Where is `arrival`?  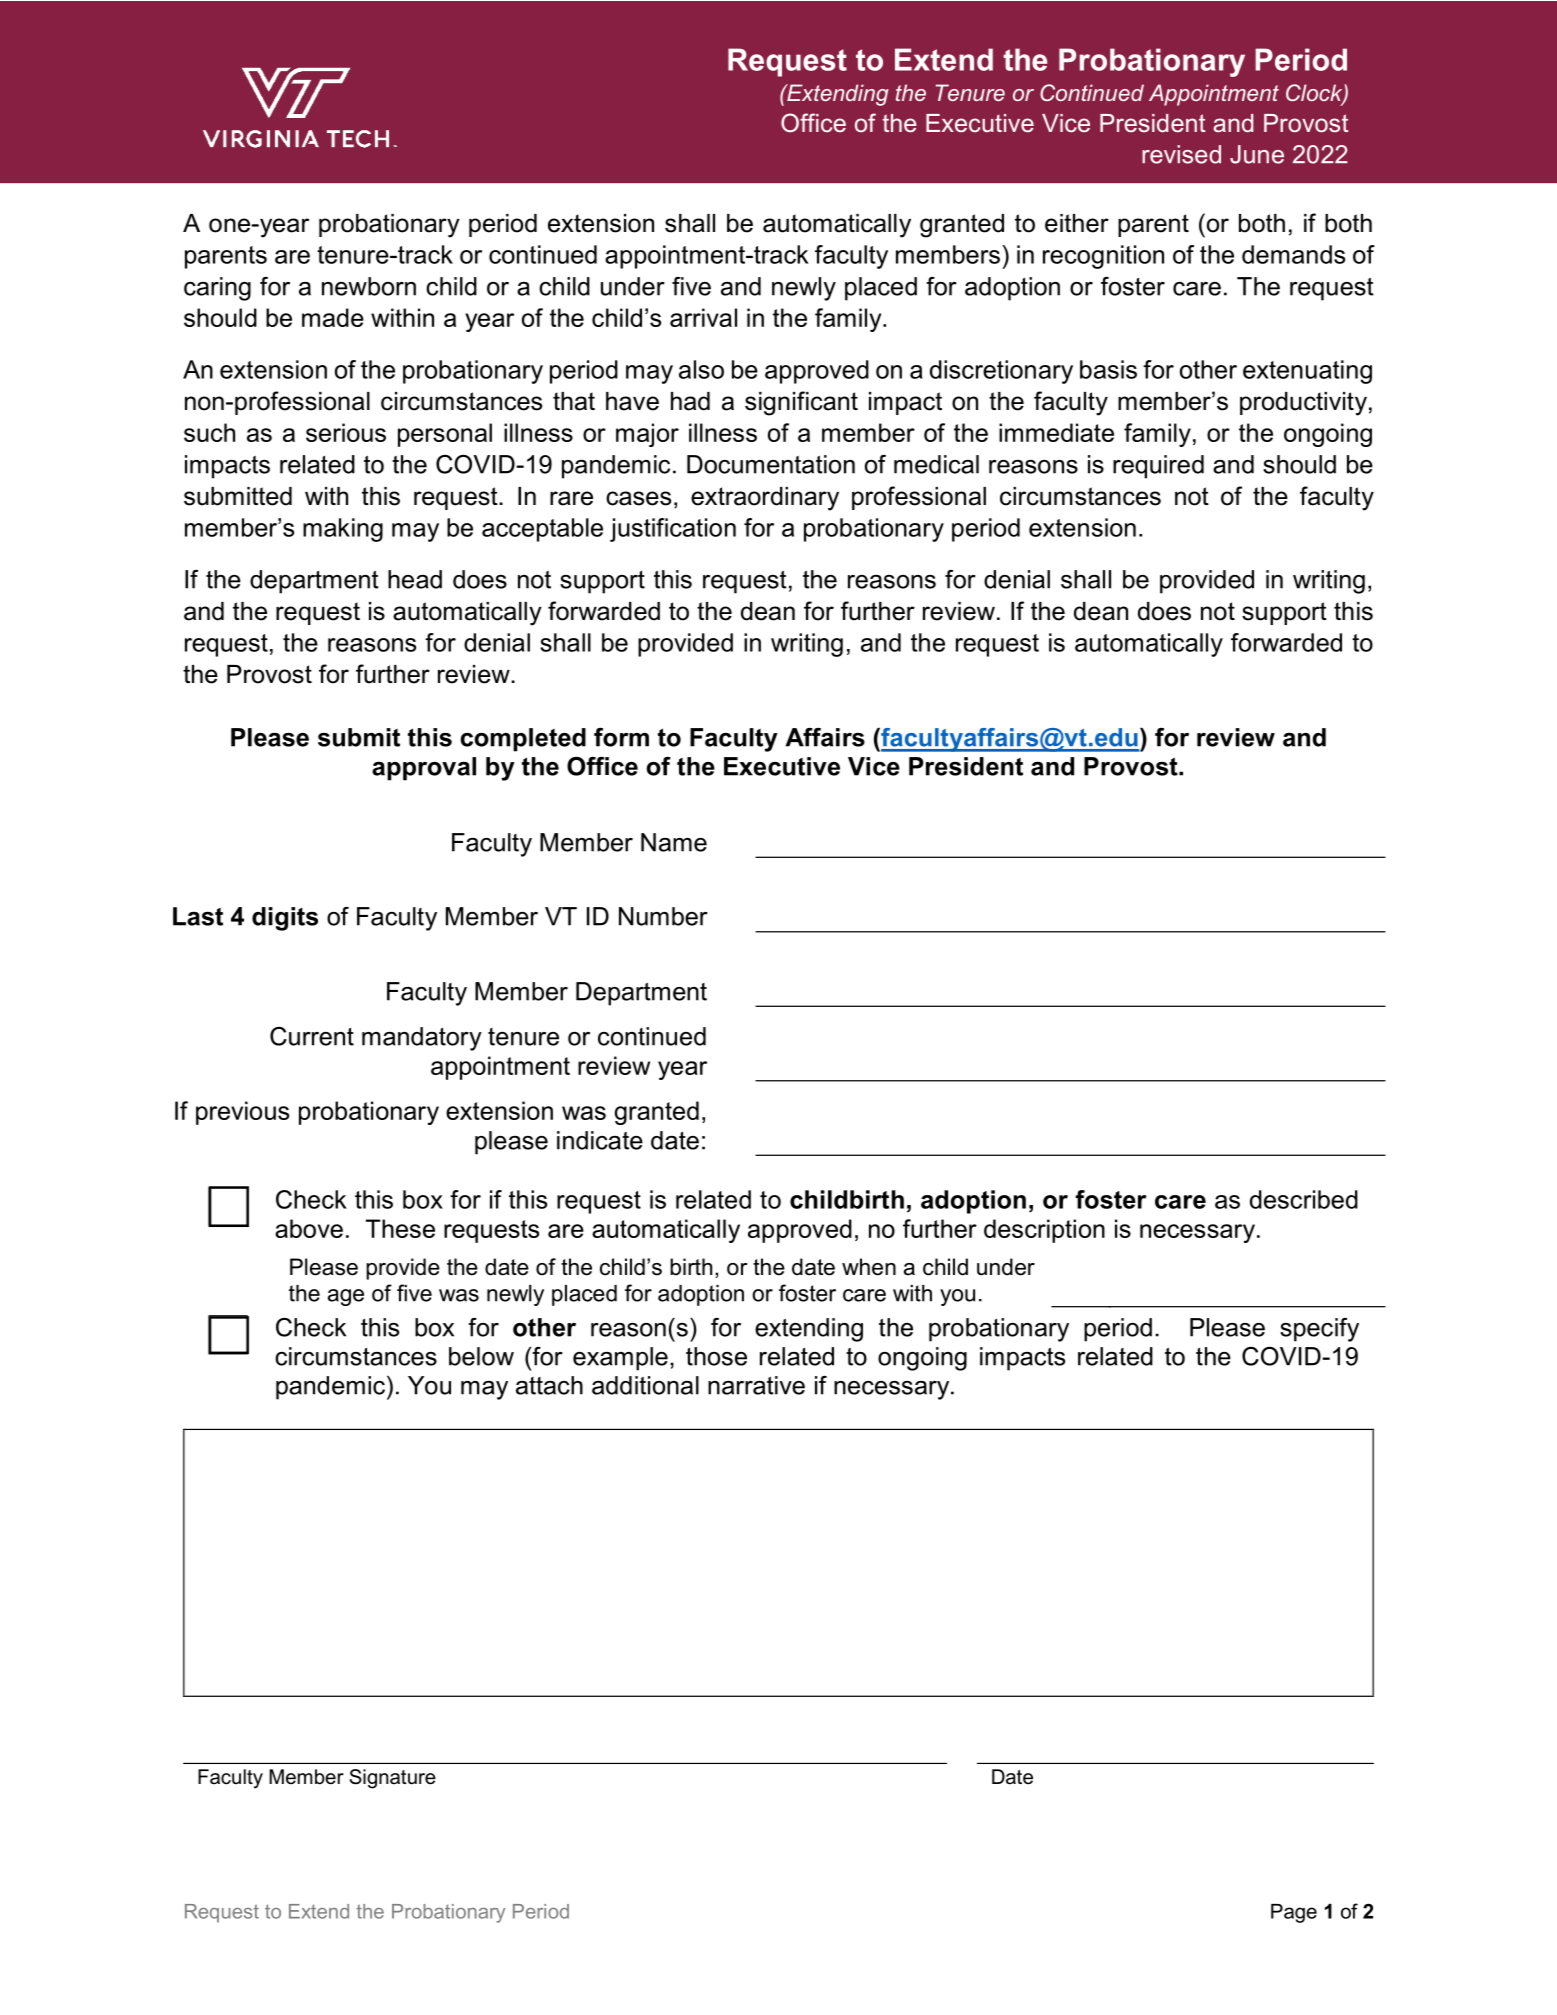
arrival is located at coordinates (703, 317).
